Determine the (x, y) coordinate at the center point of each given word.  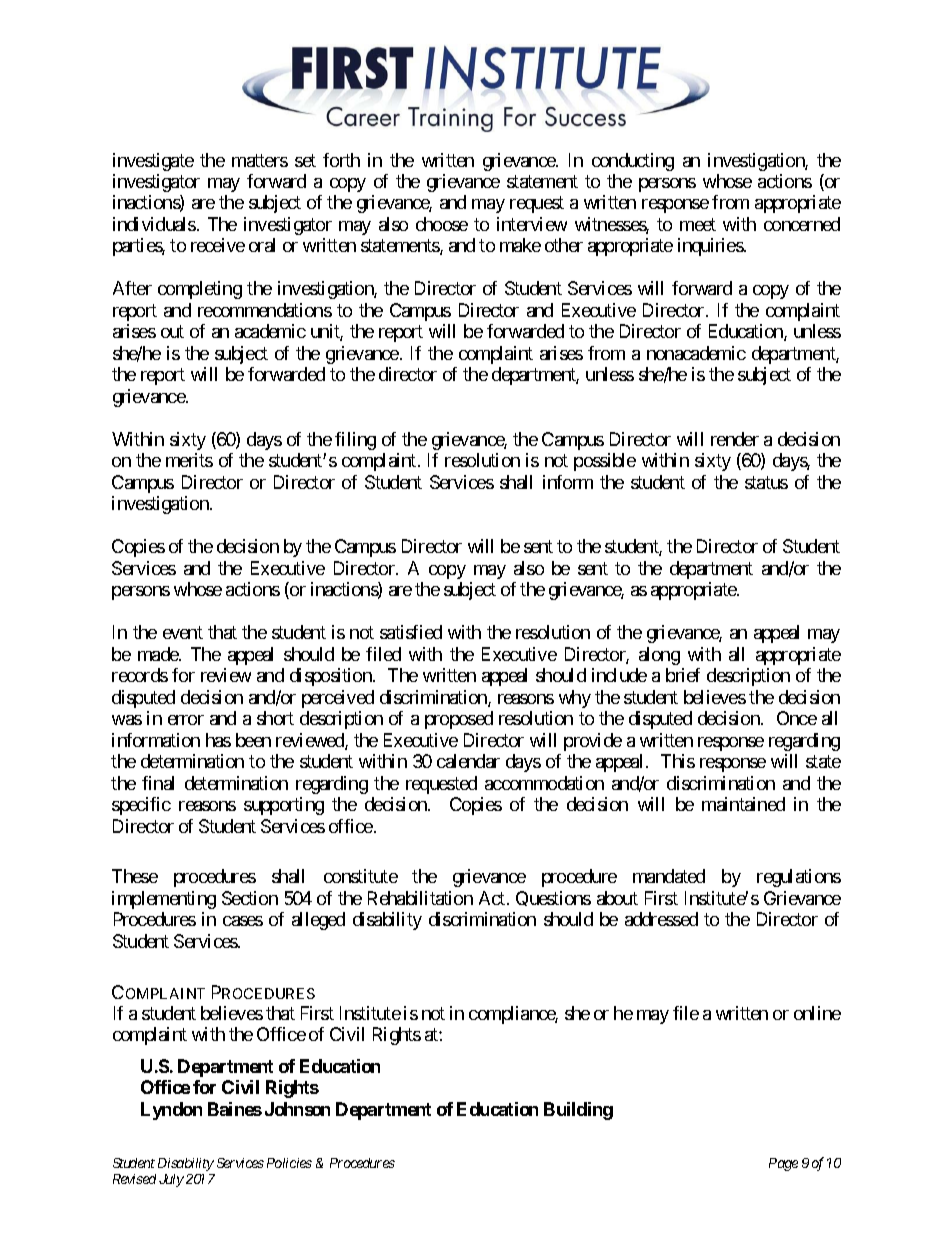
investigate (153, 162)
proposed (459, 720)
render (735, 439)
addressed (661, 919)
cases (243, 921)
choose (442, 224)
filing (355, 441)
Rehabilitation (420, 898)
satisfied (411, 632)
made (159, 654)
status (766, 482)
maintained (743, 804)
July (171, 1180)
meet (698, 224)
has (218, 740)
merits (189, 460)
